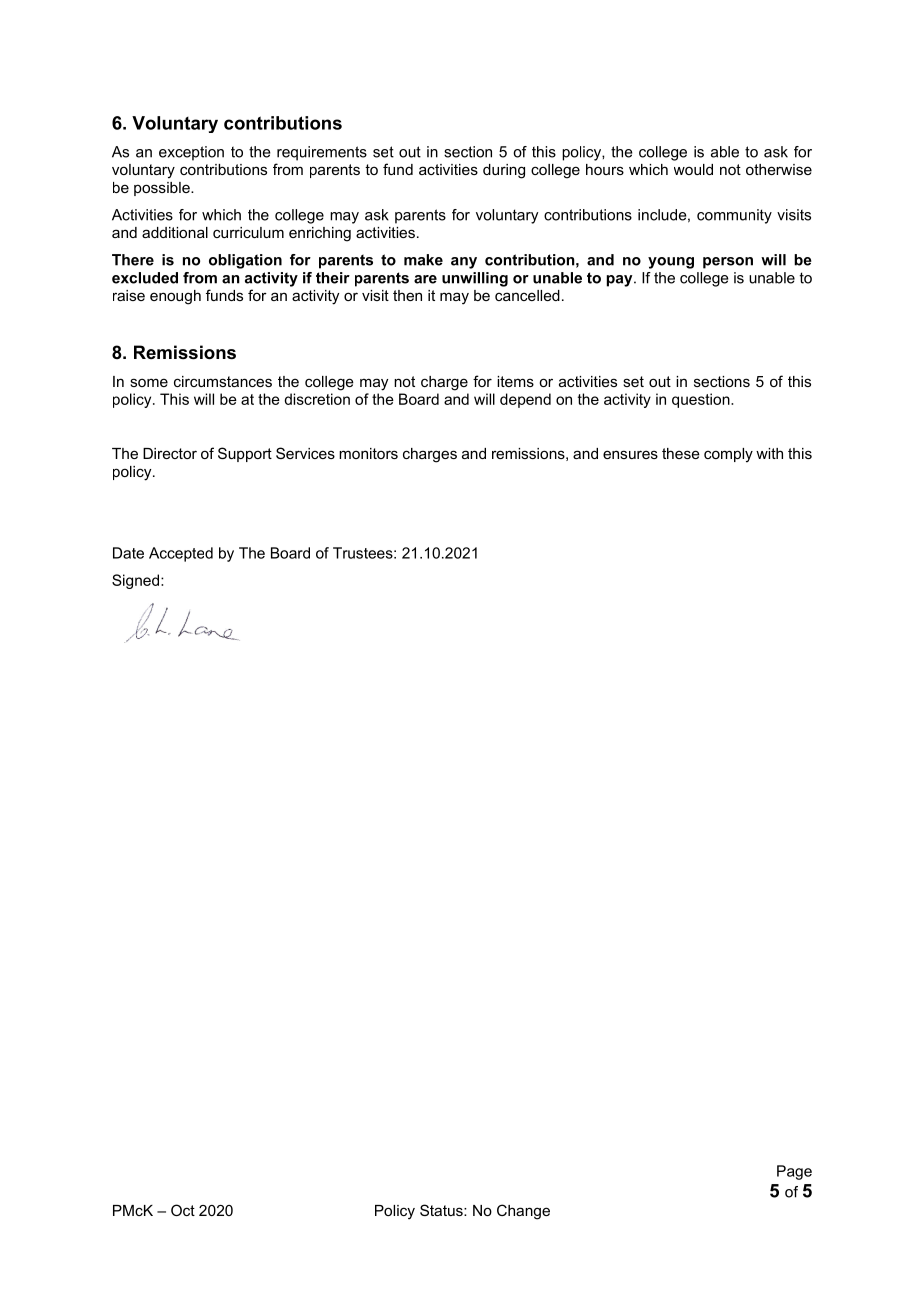 Image resolution: width=924 pixels, height=1308 pixels. I want to click on Date, so click(128, 553).
